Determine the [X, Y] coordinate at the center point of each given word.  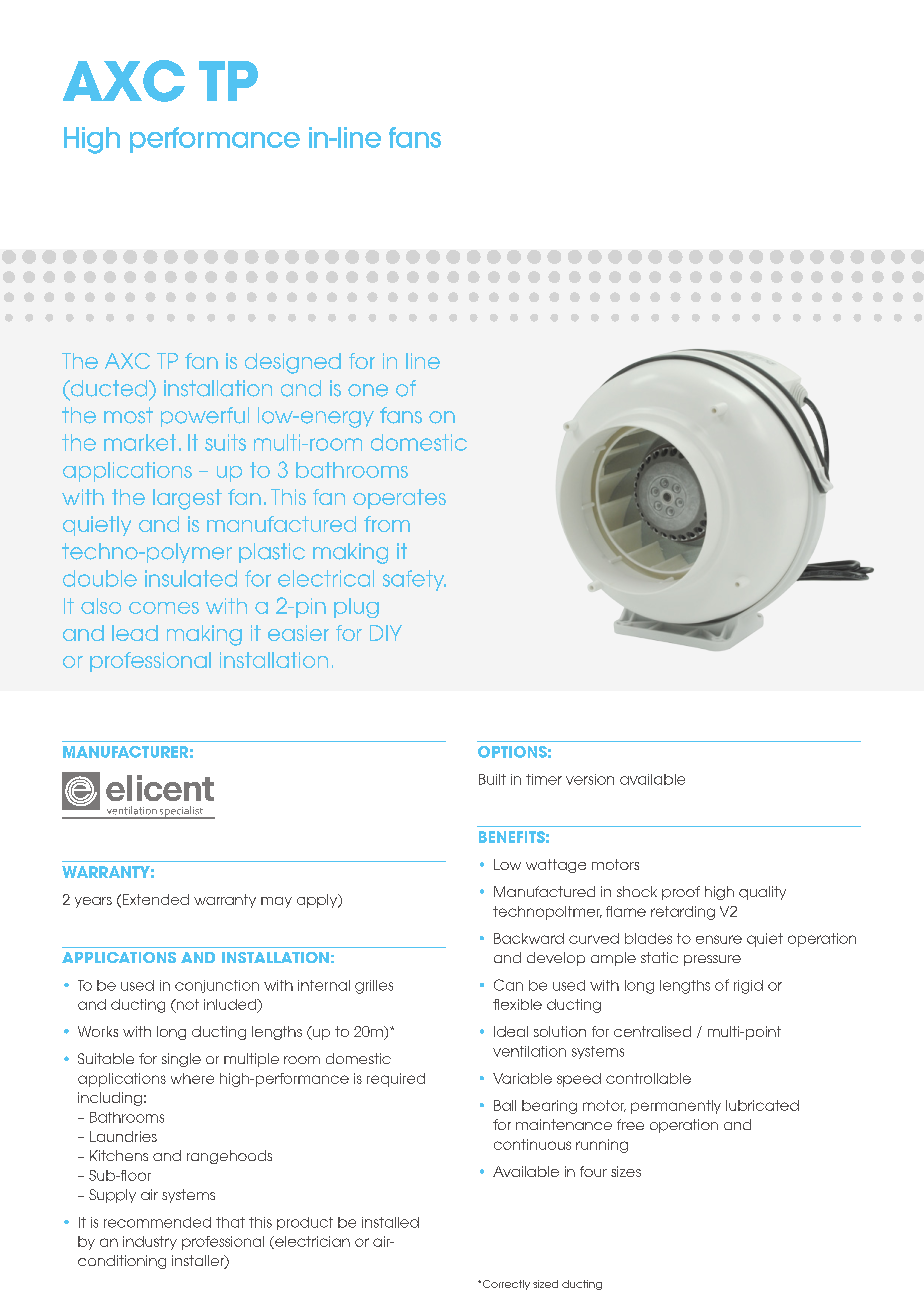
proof [681, 893]
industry [150, 1243]
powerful [205, 417]
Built [492, 779]
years [93, 902]
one [368, 390]
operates [399, 499]
